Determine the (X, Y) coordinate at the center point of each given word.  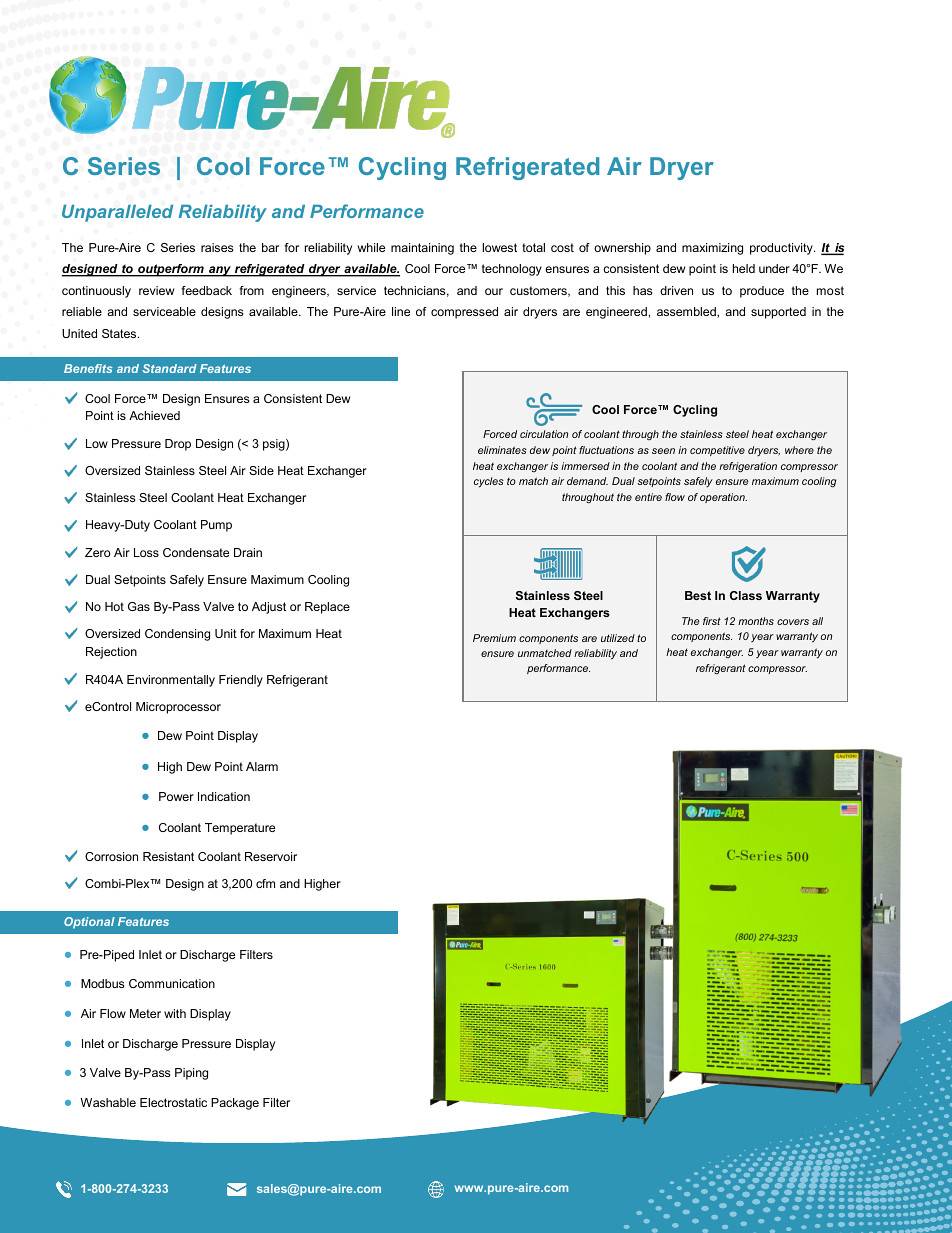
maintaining (422, 249)
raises (217, 247)
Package (235, 1104)
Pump (216, 526)
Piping (191, 1074)
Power (176, 796)
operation (723, 498)
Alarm (262, 766)
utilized (618, 638)
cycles (489, 482)
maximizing (712, 249)
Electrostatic (173, 1102)
